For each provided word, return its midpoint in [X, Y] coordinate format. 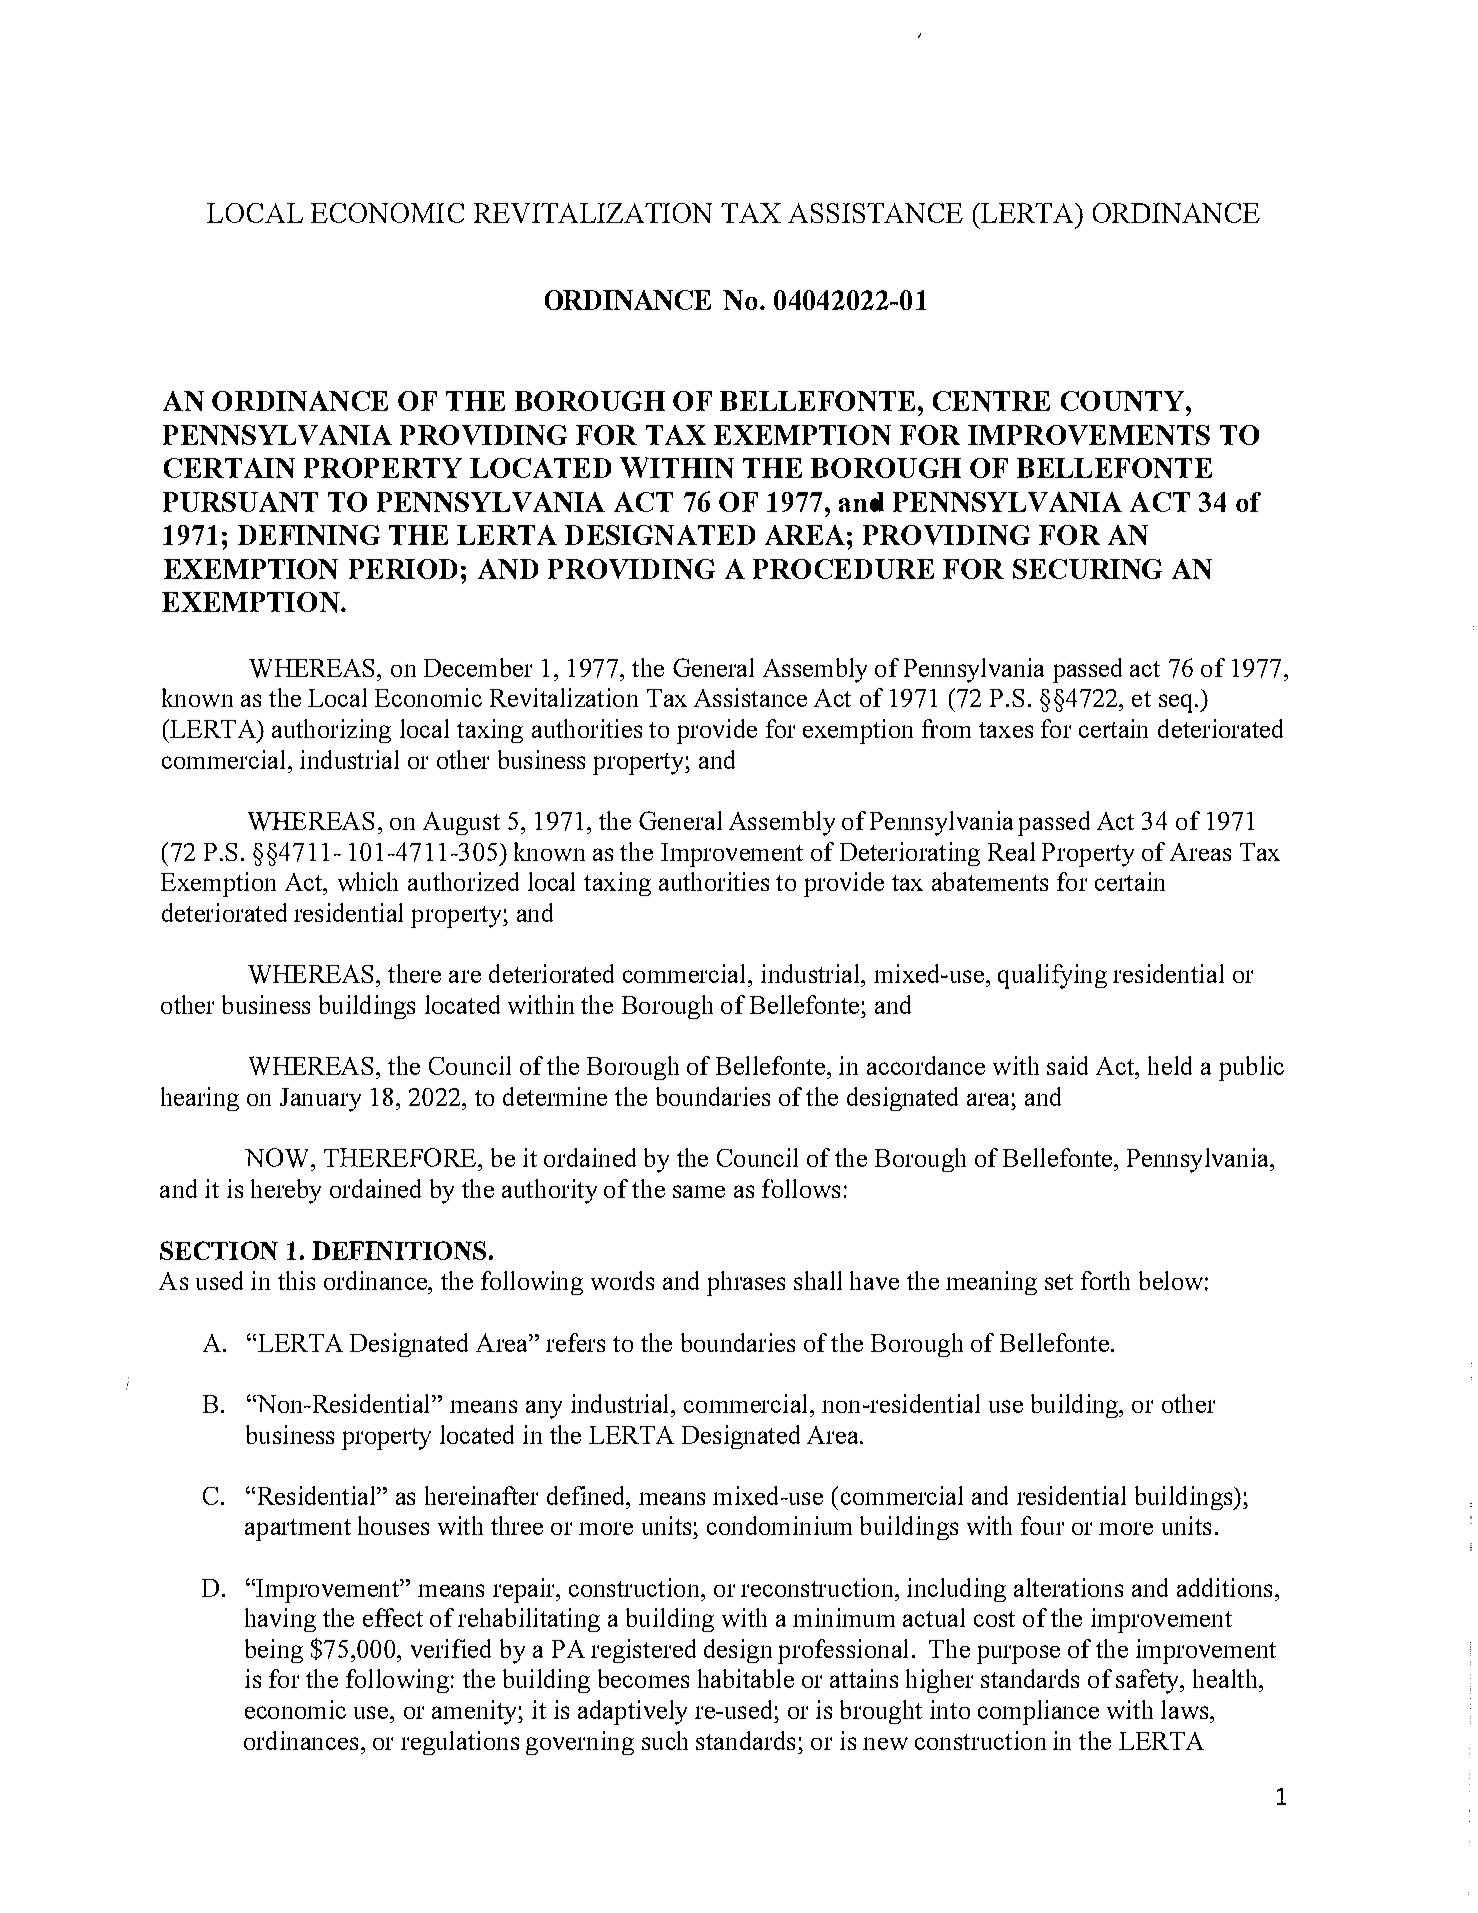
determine [555, 1096]
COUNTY [1124, 401]
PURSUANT [240, 502]
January [320, 1100]
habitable [746, 1678]
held [1170, 1065]
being [274, 1651]
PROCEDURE [843, 569]
